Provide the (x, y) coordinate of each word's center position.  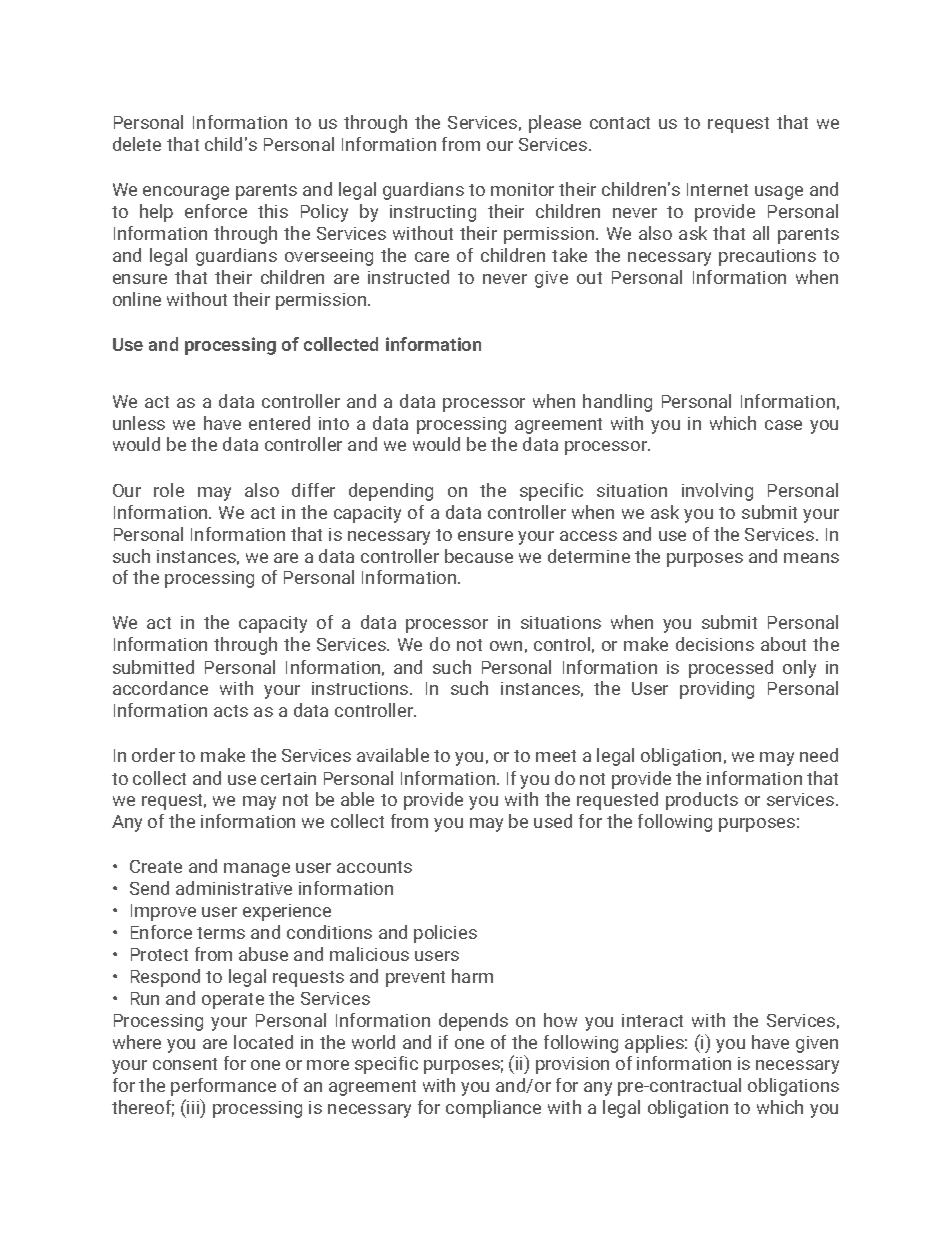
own (506, 646)
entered (279, 423)
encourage (186, 193)
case (783, 425)
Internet (717, 189)
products (702, 801)
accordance (160, 688)
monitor (522, 189)
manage (257, 870)
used (553, 821)
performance (223, 1087)
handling (617, 403)
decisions (715, 644)
